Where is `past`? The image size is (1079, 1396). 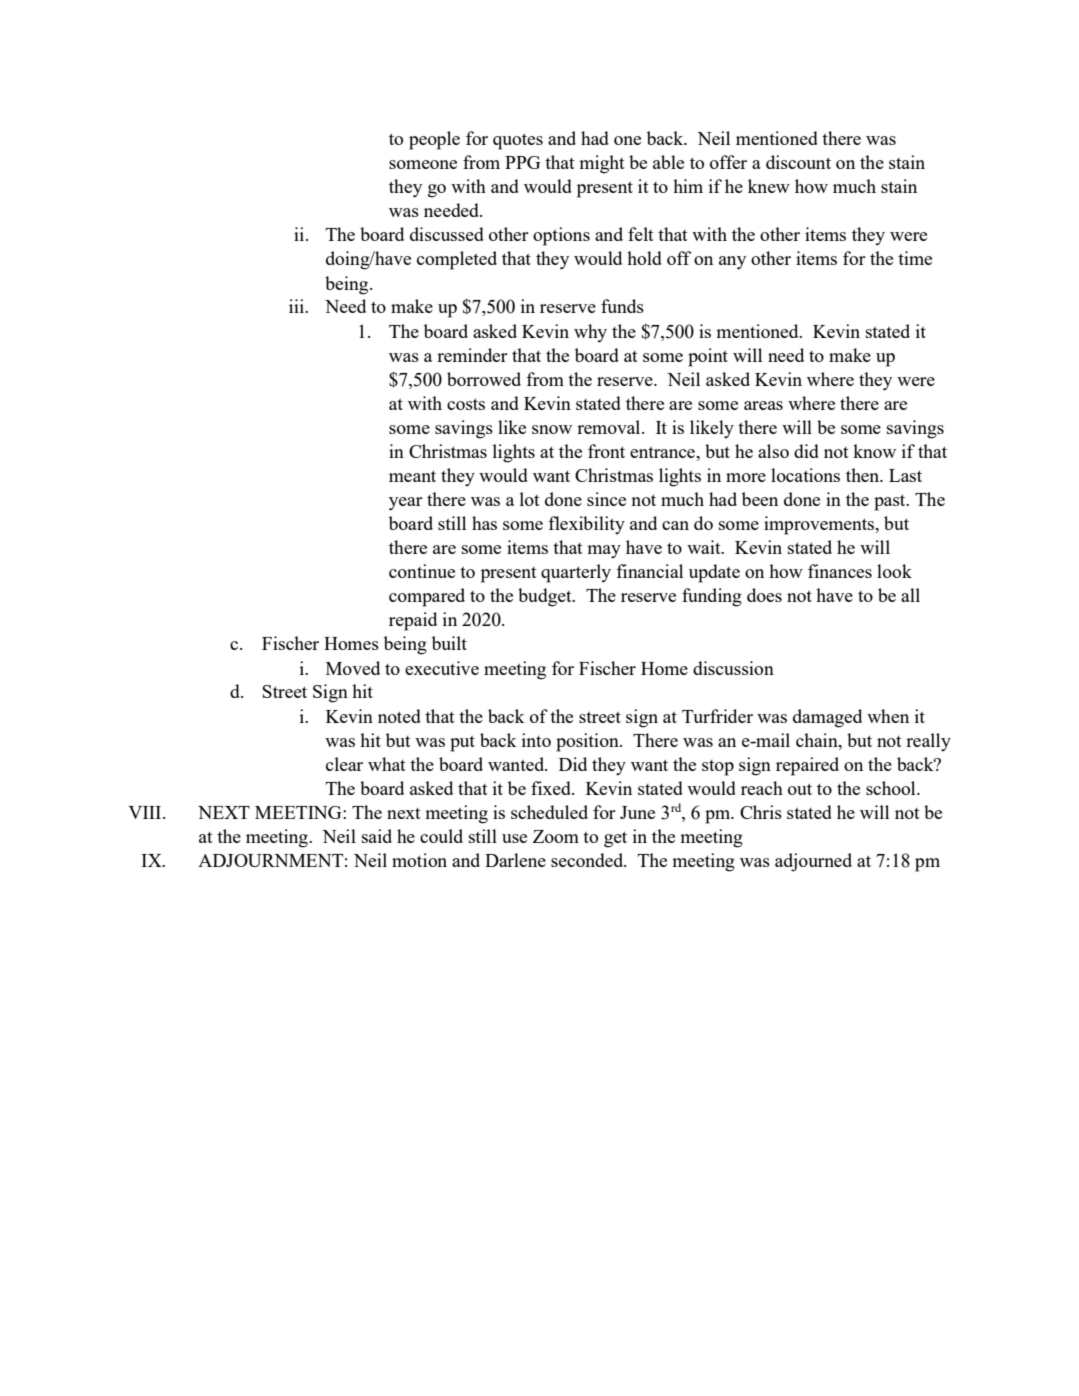
past is located at coordinates (891, 502).
